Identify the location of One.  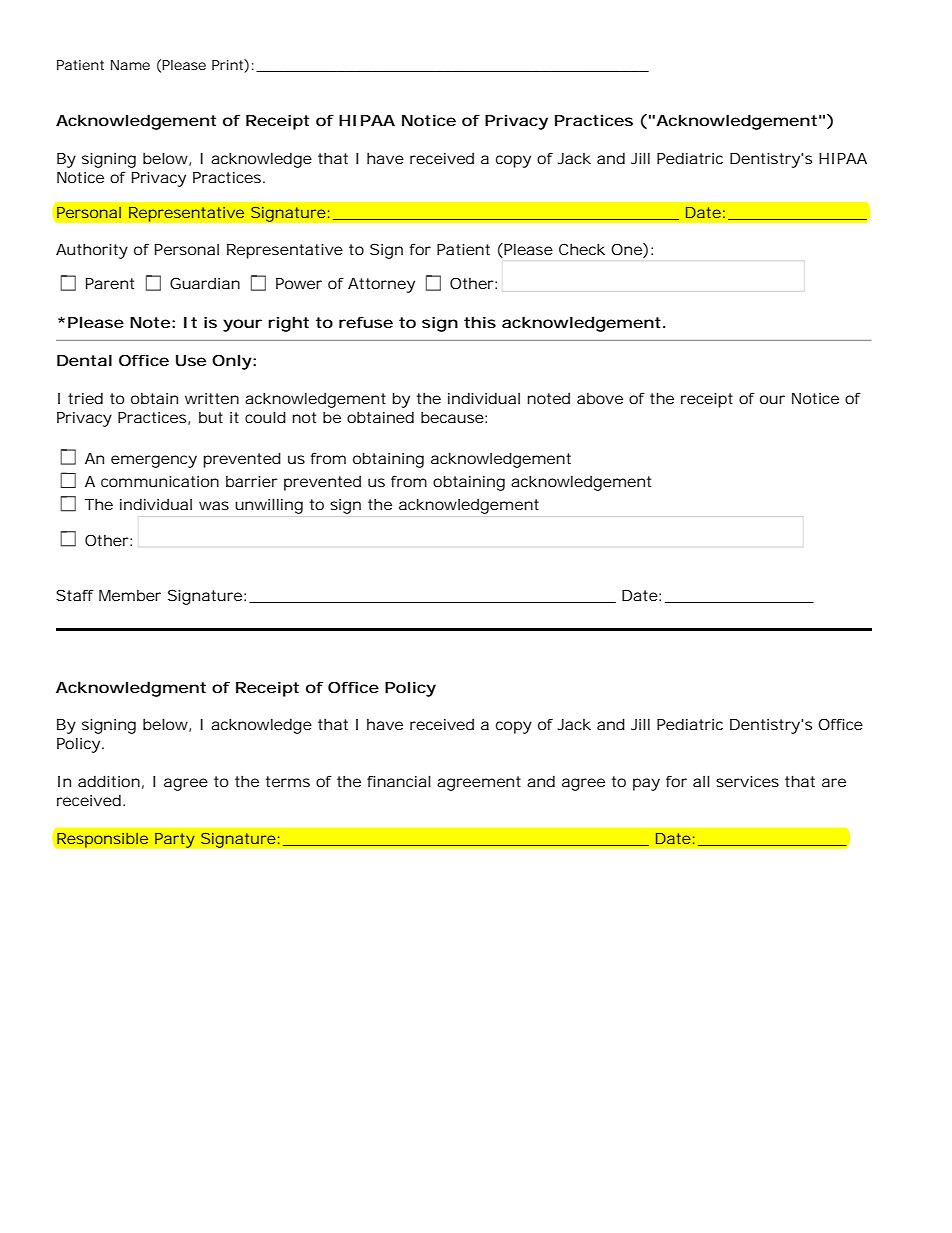
(627, 250).
